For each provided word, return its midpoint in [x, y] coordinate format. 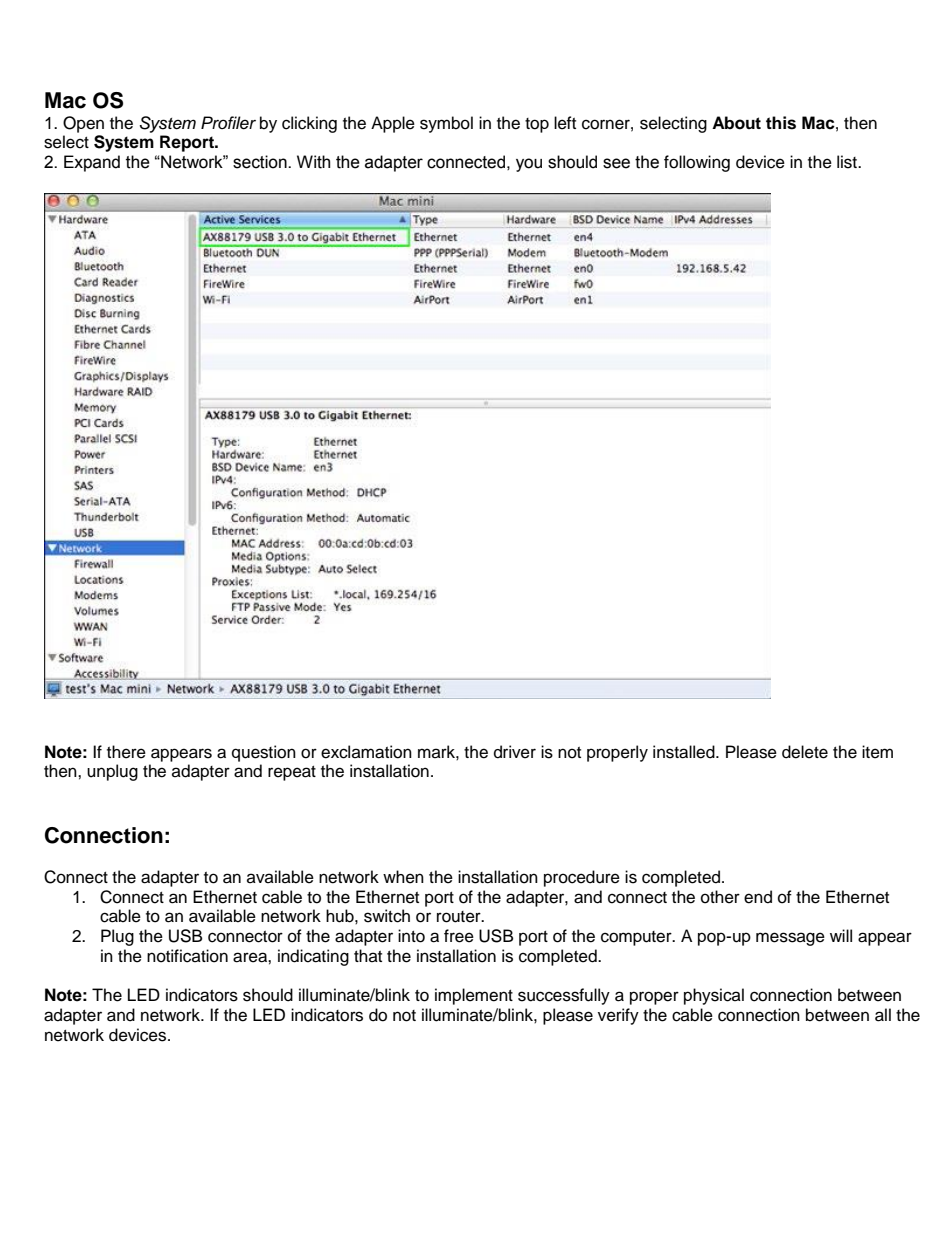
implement [474, 996]
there [126, 752]
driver [515, 752]
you [529, 165]
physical [714, 996]
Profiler [228, 123]
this [781, 123]
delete [805, 752]
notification [187, 956]
